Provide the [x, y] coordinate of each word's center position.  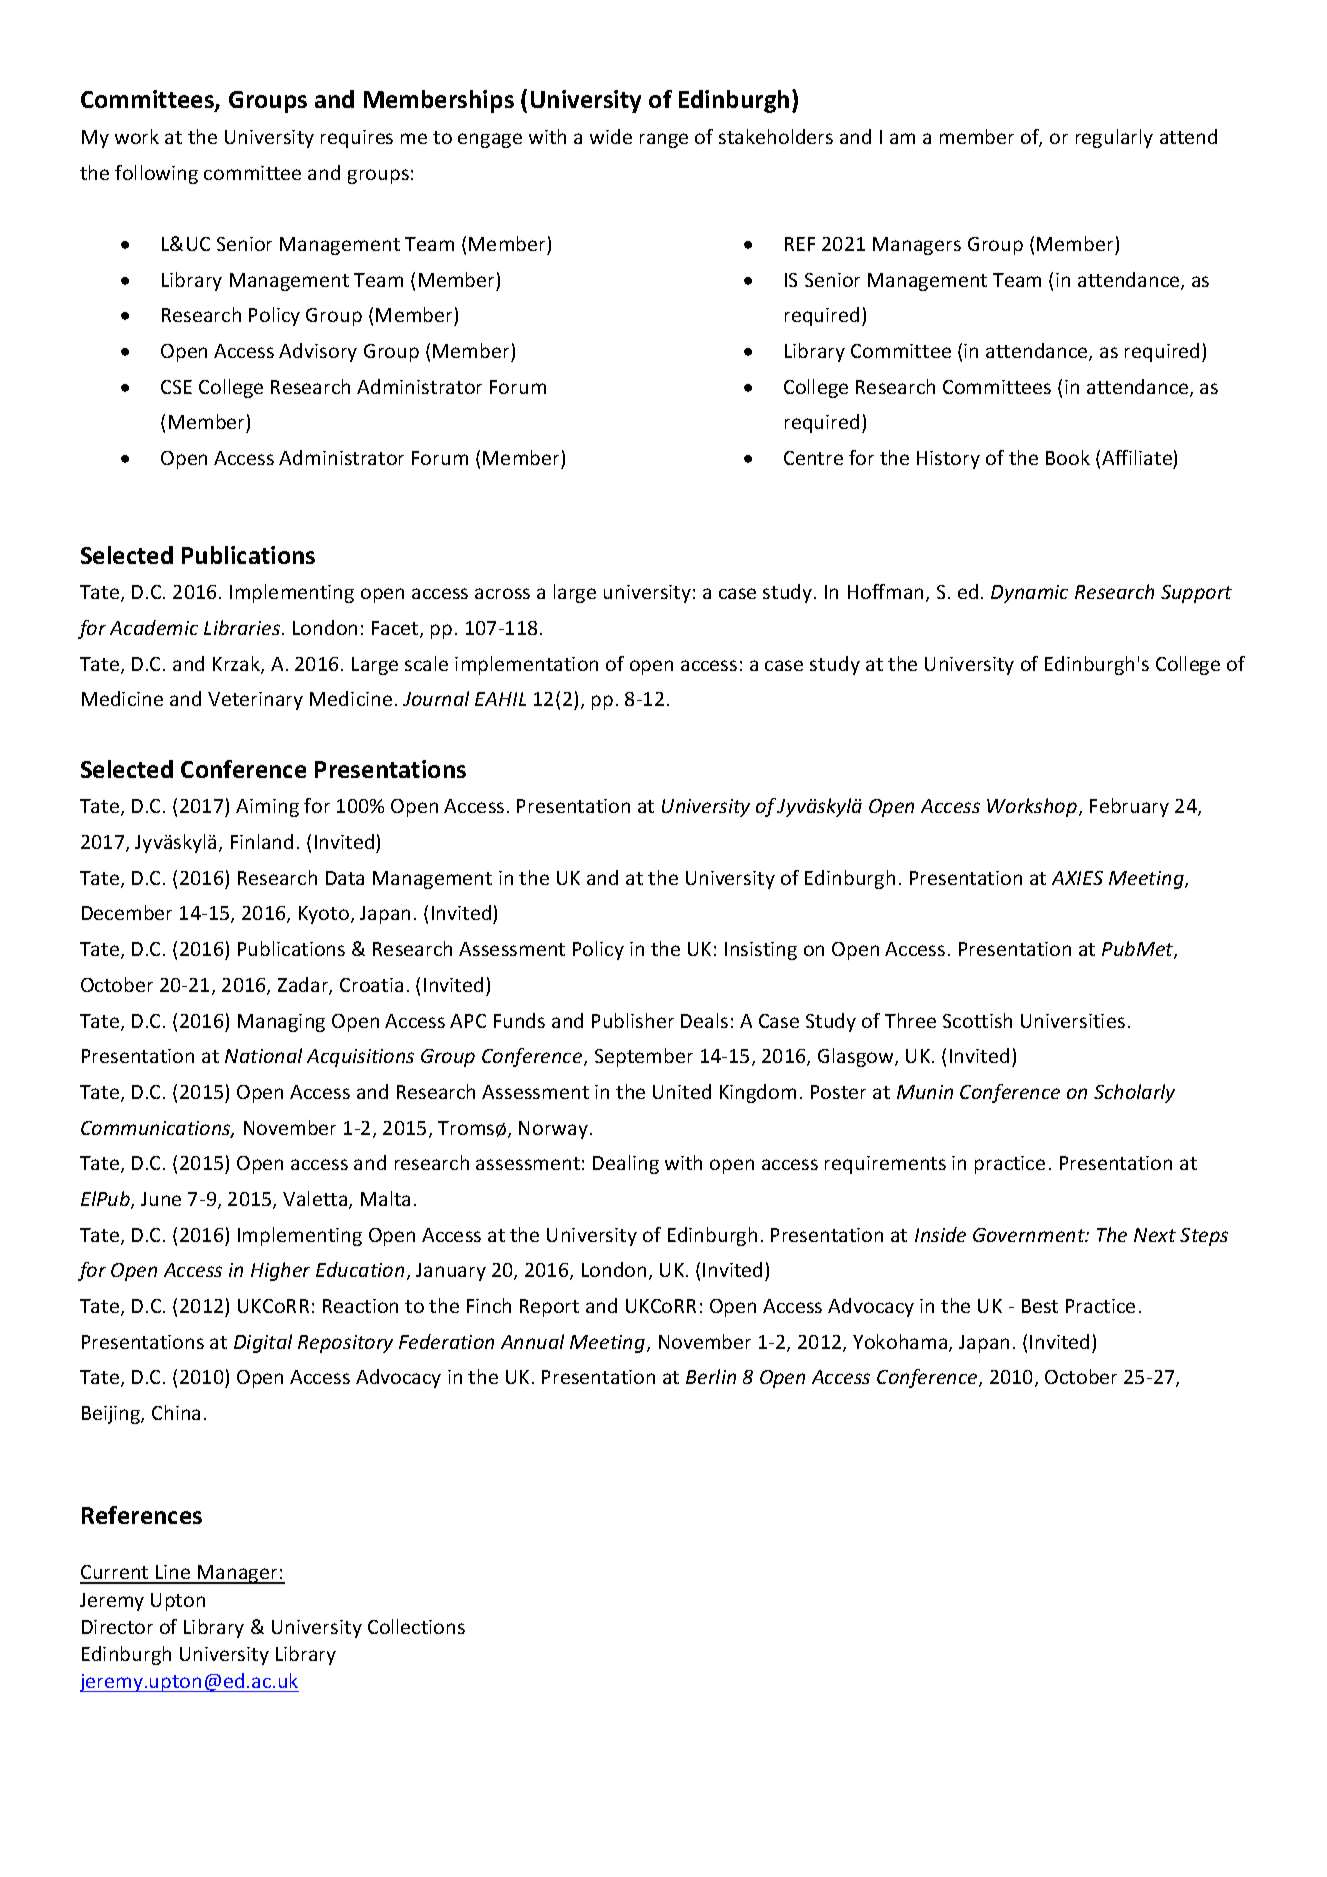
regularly [1114, 138]
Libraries [243, 627]
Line [173, 1574]
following [156, 174]
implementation [526, 665]
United [682, 1091]
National [263, 1055]
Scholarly [1134, 1093]
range [664, 140]
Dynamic [1029, 594]
